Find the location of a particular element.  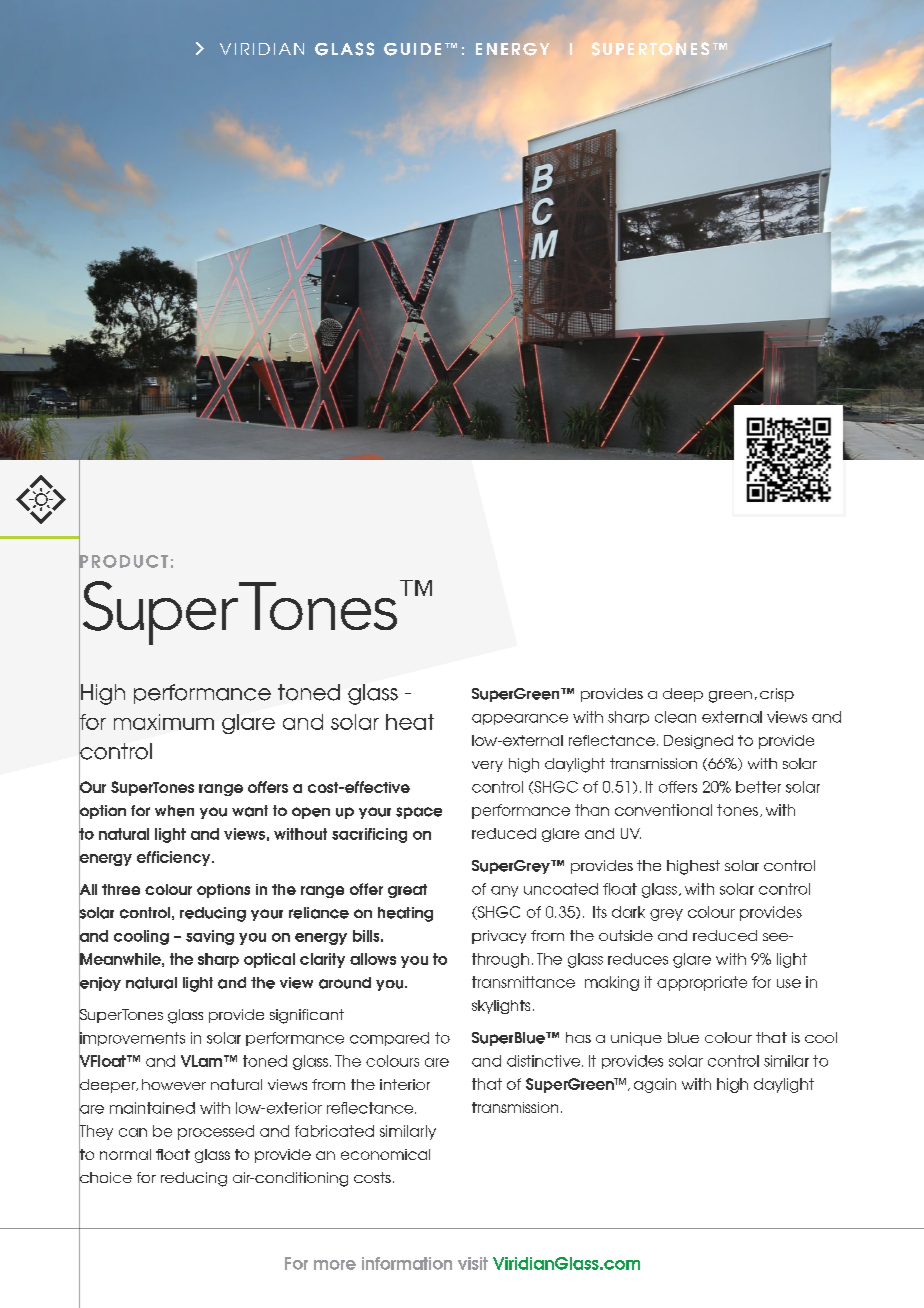

dark is located at coordinates (628, 912).
